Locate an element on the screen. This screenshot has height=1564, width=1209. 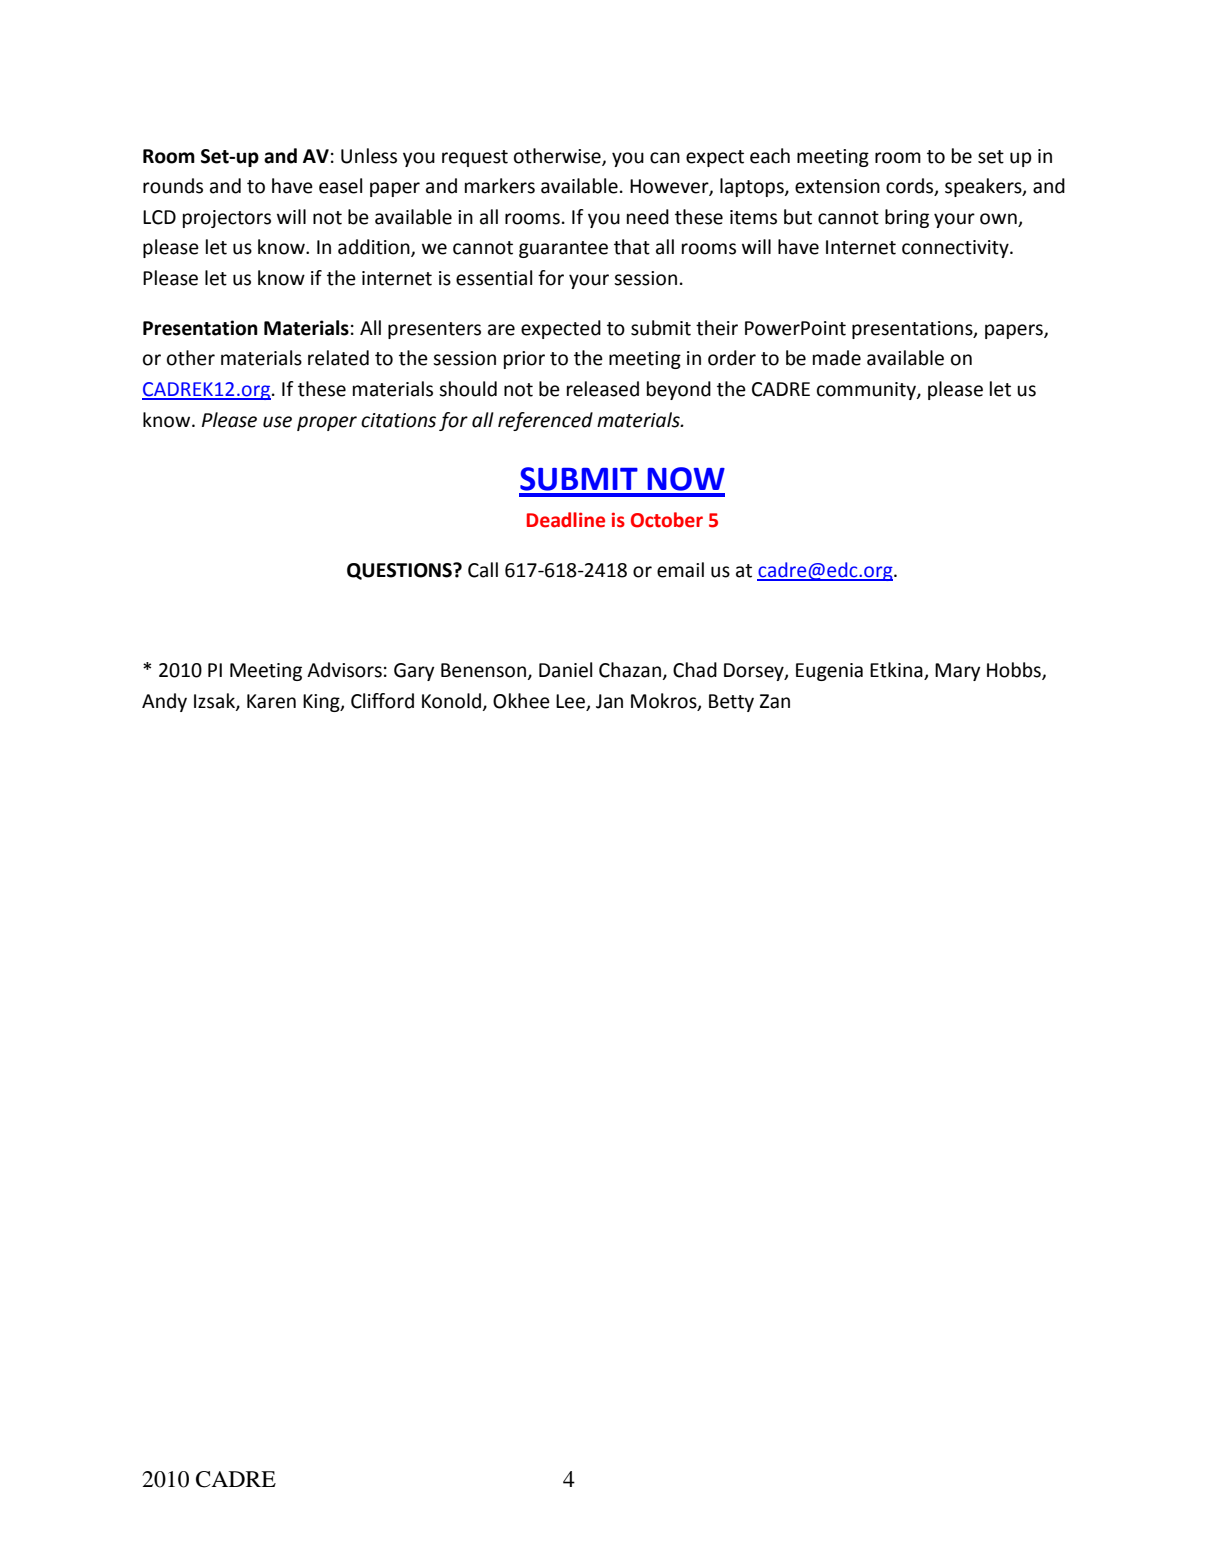
Jan is located at coordinates (609, 701).
